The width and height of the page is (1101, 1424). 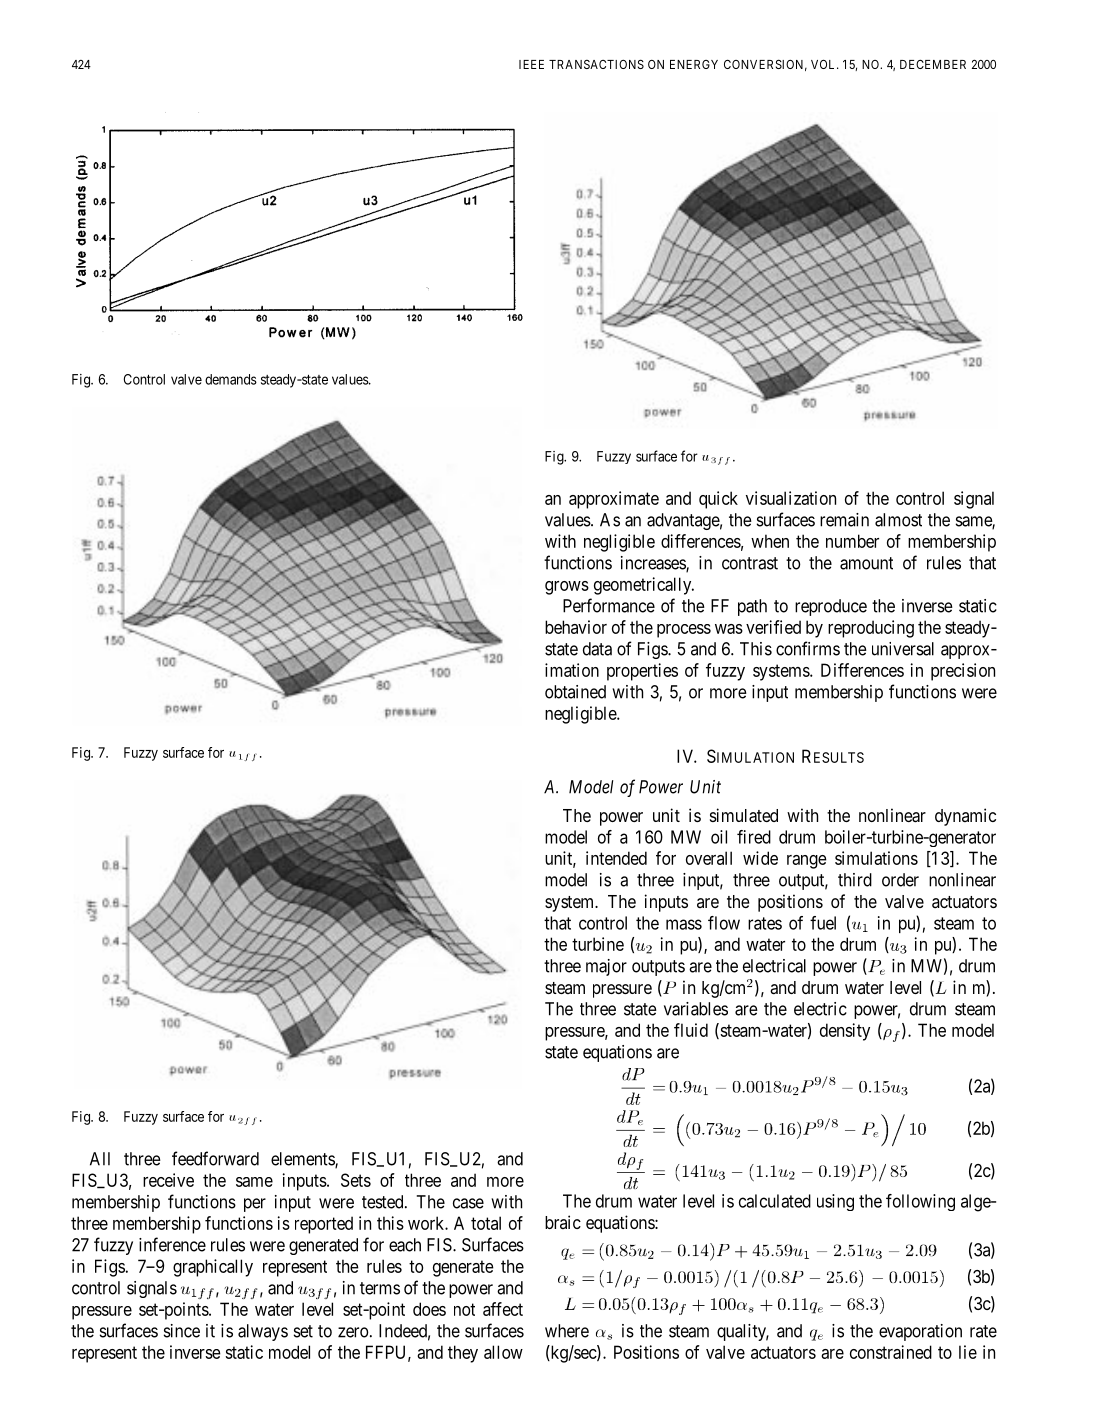 What do you see at coordinates (845, 1032) in the page?
I see `density` at bounding box center [845, 1032].
